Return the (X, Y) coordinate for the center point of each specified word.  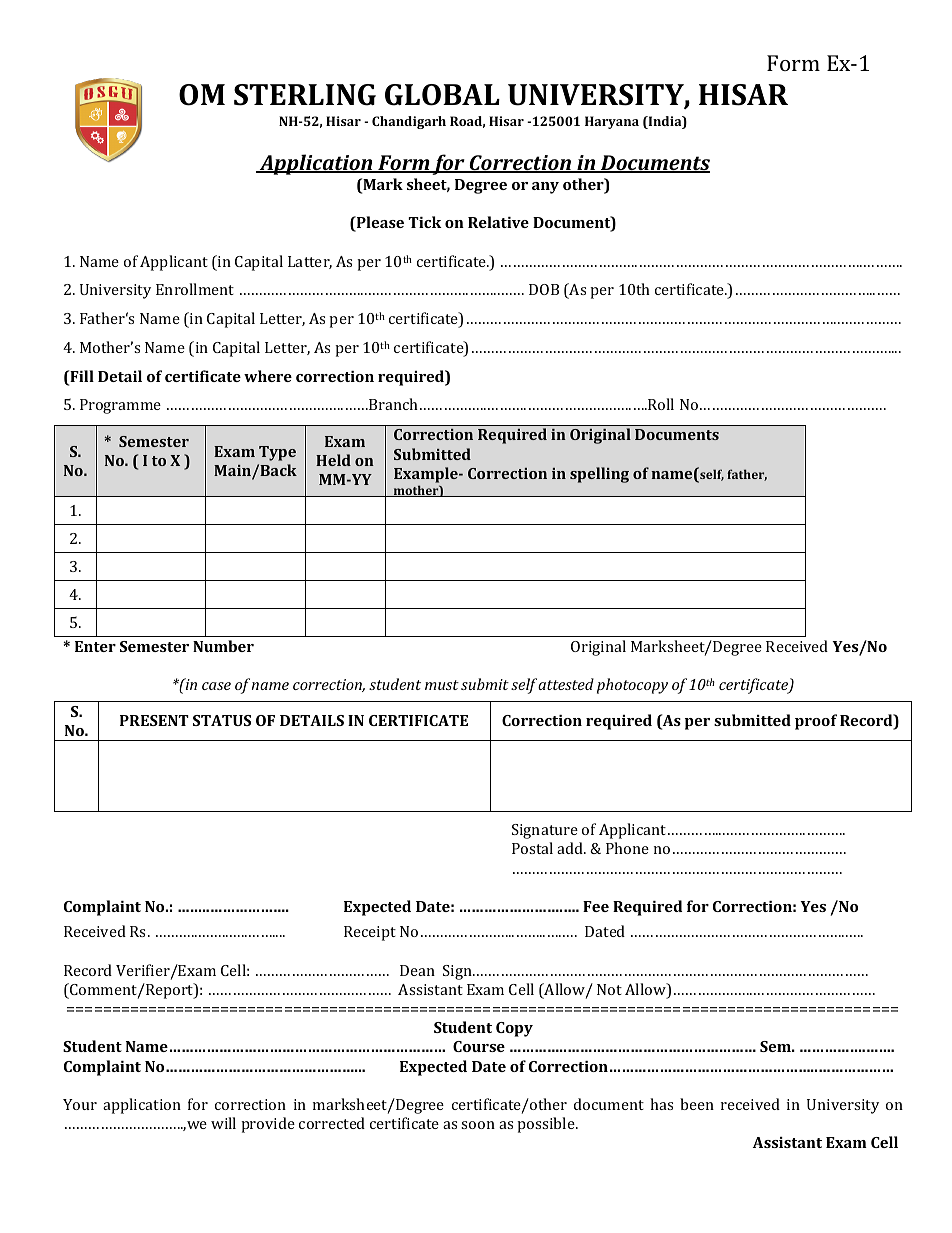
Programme (120, 406)
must (442, 685)
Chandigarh (409, 122)
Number (223, 646)
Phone (627, 848)
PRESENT (154, 720)
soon (478, 1125)
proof (816, 722)
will (223, 1123)
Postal (532, 848)
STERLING (305, 95)
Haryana (612, 122)
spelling (599, 475)
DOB (544, 289)
